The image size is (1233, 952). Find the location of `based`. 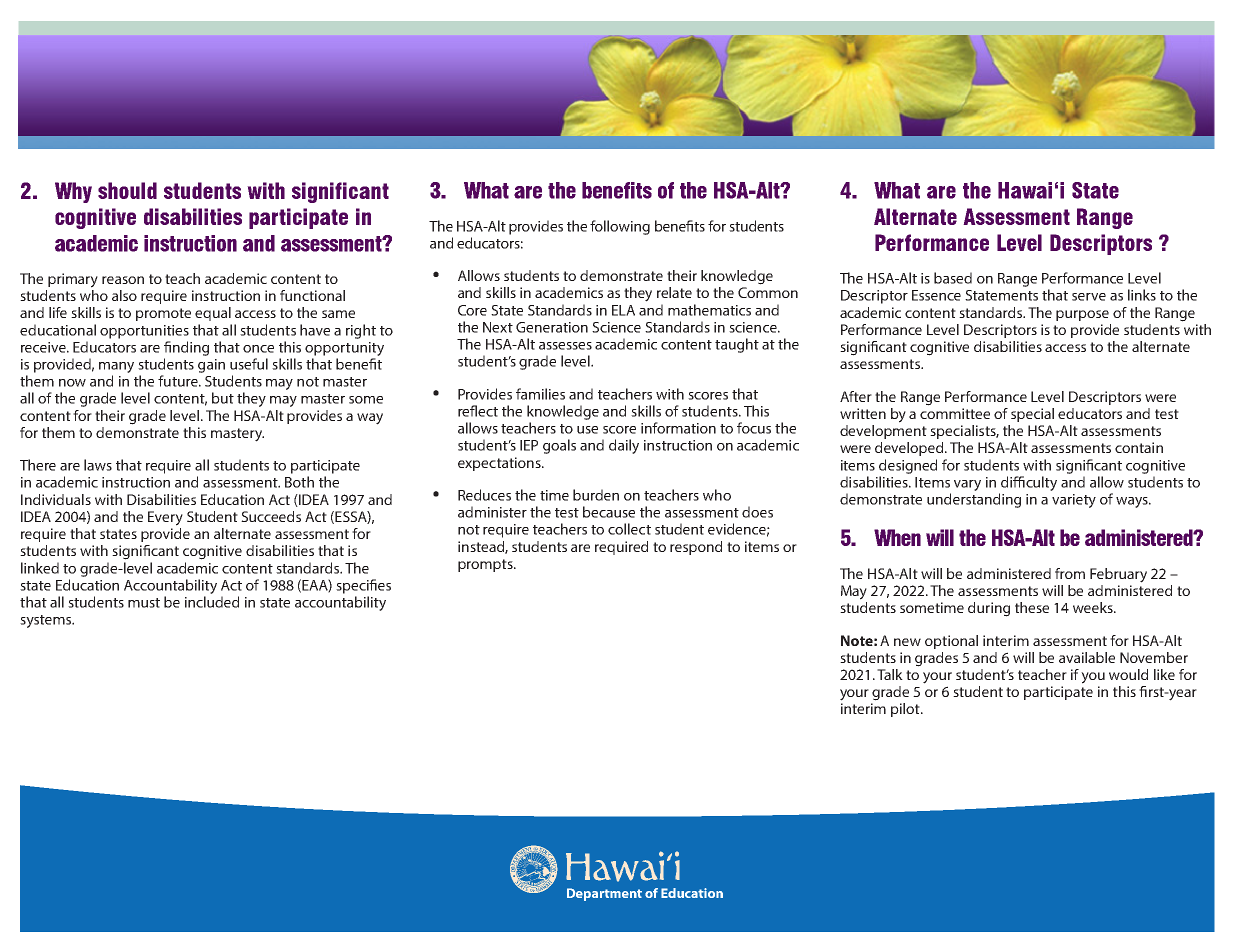

based is located at coordinates (953, 278).
